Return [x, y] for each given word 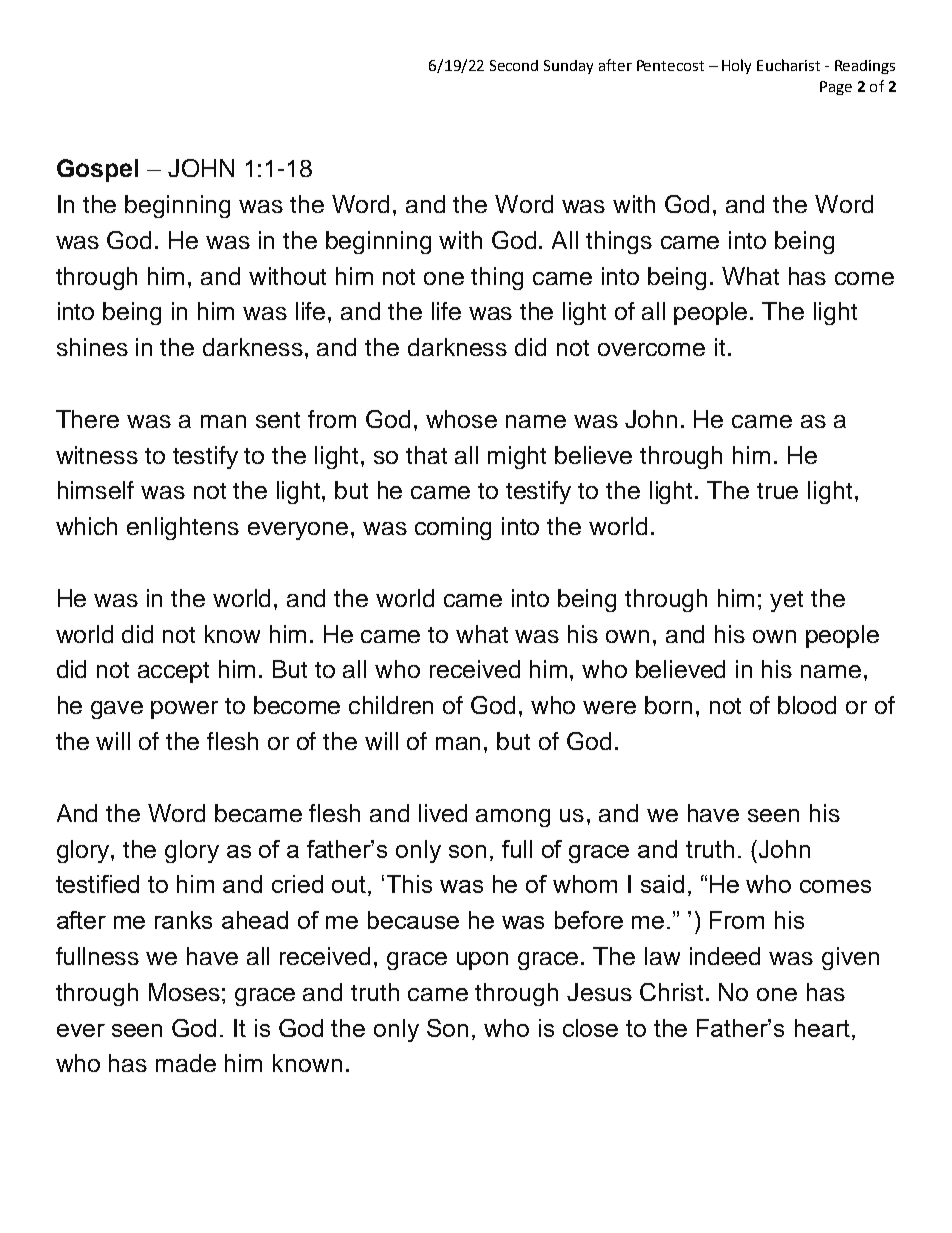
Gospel [97, 170]
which [86, 526]
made [186, 1063]
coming [453, 528]
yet [786, 601]
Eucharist [788, 65]
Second [514, 65]
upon [482, 961]
